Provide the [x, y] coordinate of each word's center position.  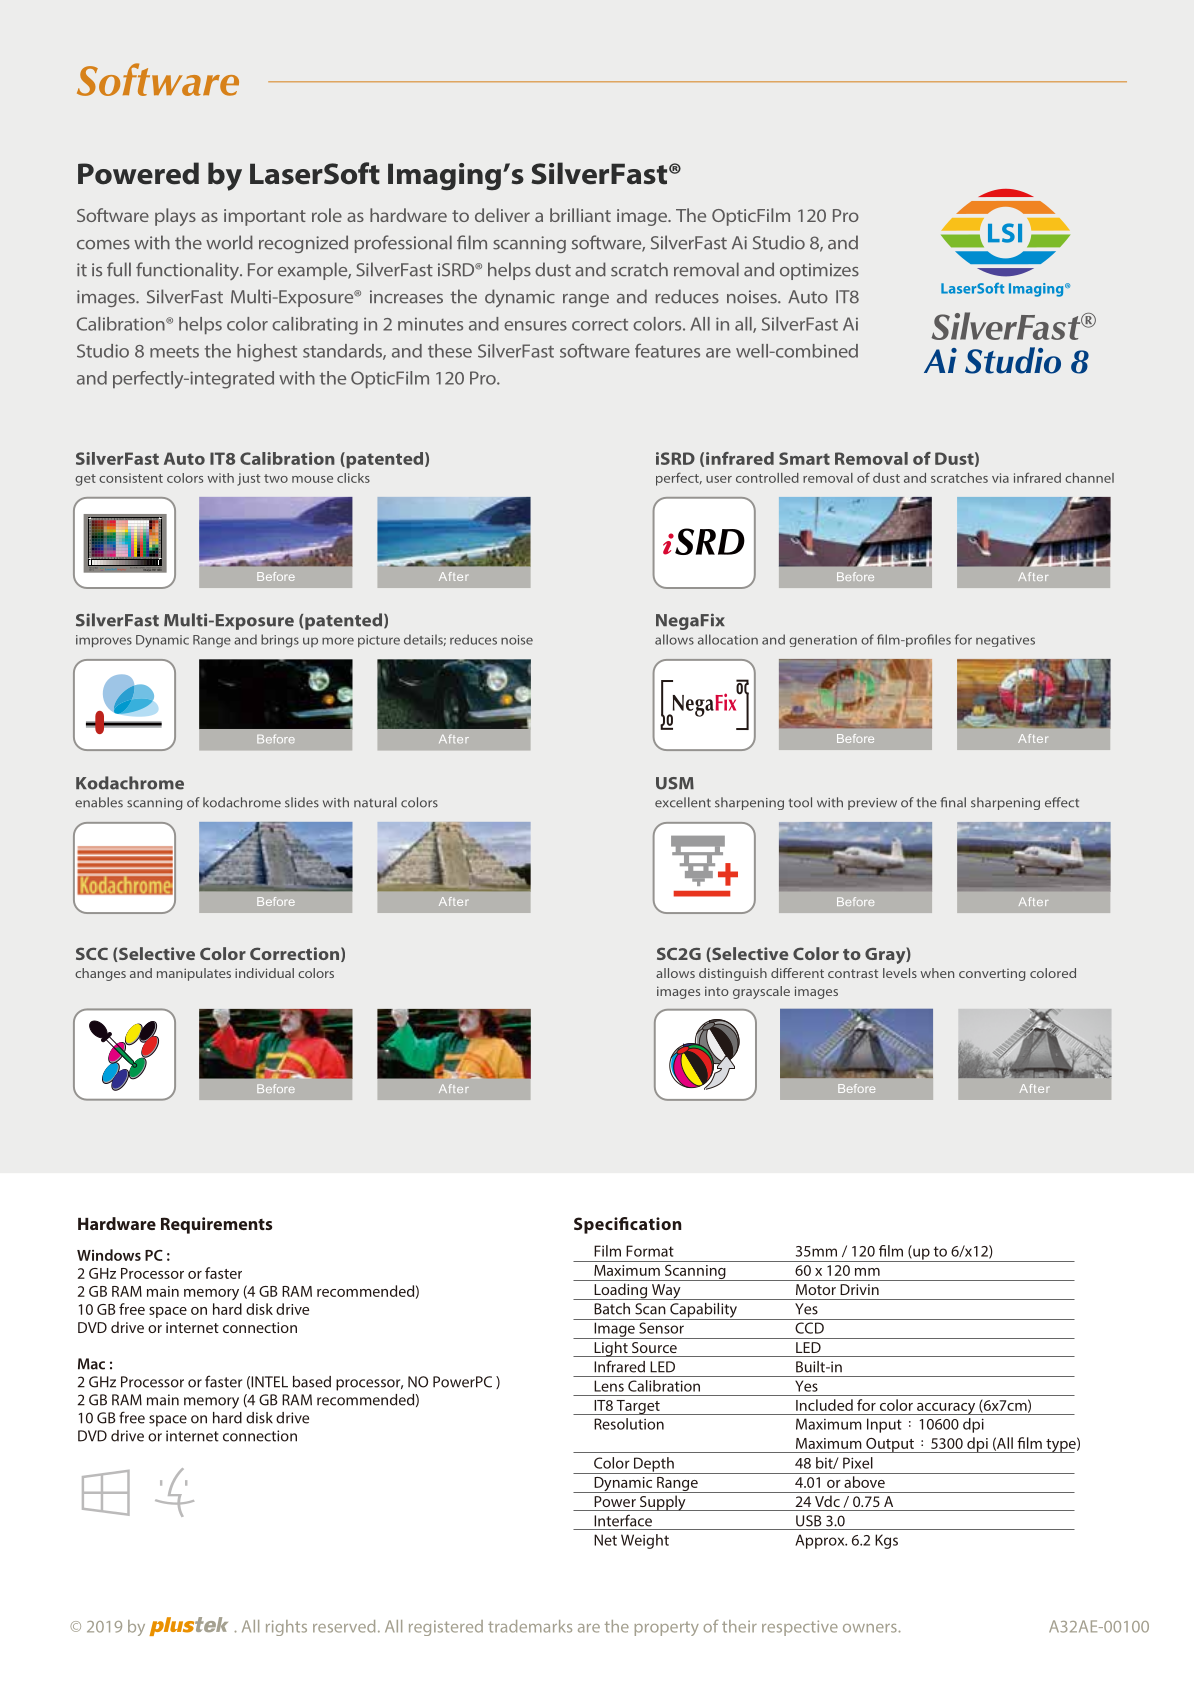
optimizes [819, 271]
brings [280, 641]
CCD [809, 1328]
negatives [1005, 641]
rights [286, 1628]
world [229, 242]
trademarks [530, 1626]
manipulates [194, 974]
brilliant [580, 215]
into [717, 991]
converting [992, 975]
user [719, 479]
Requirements [216, 1225]
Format [650, 1251]
